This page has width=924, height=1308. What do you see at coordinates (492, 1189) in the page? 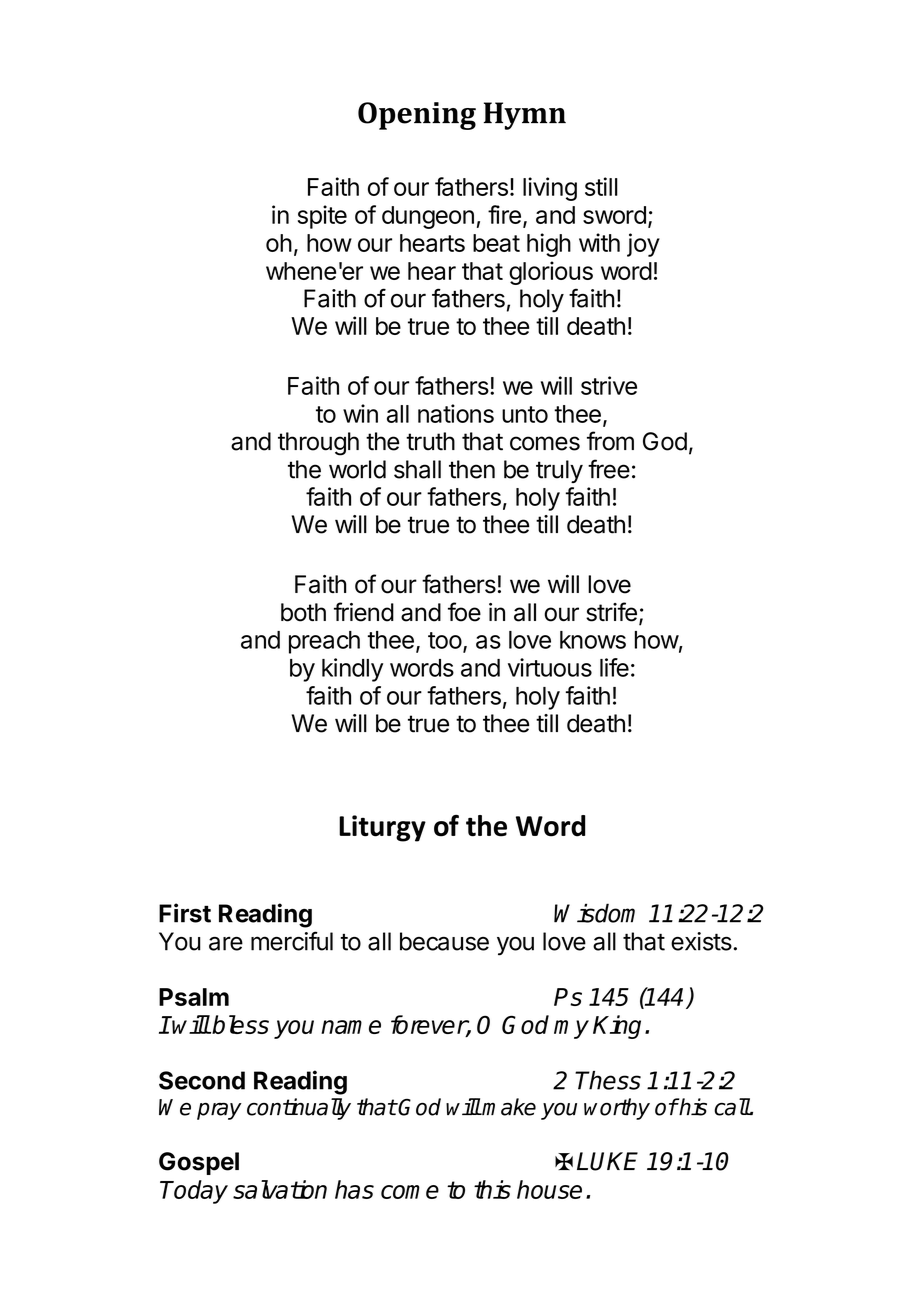
I see `this` at bounding box center [492, 1189].
